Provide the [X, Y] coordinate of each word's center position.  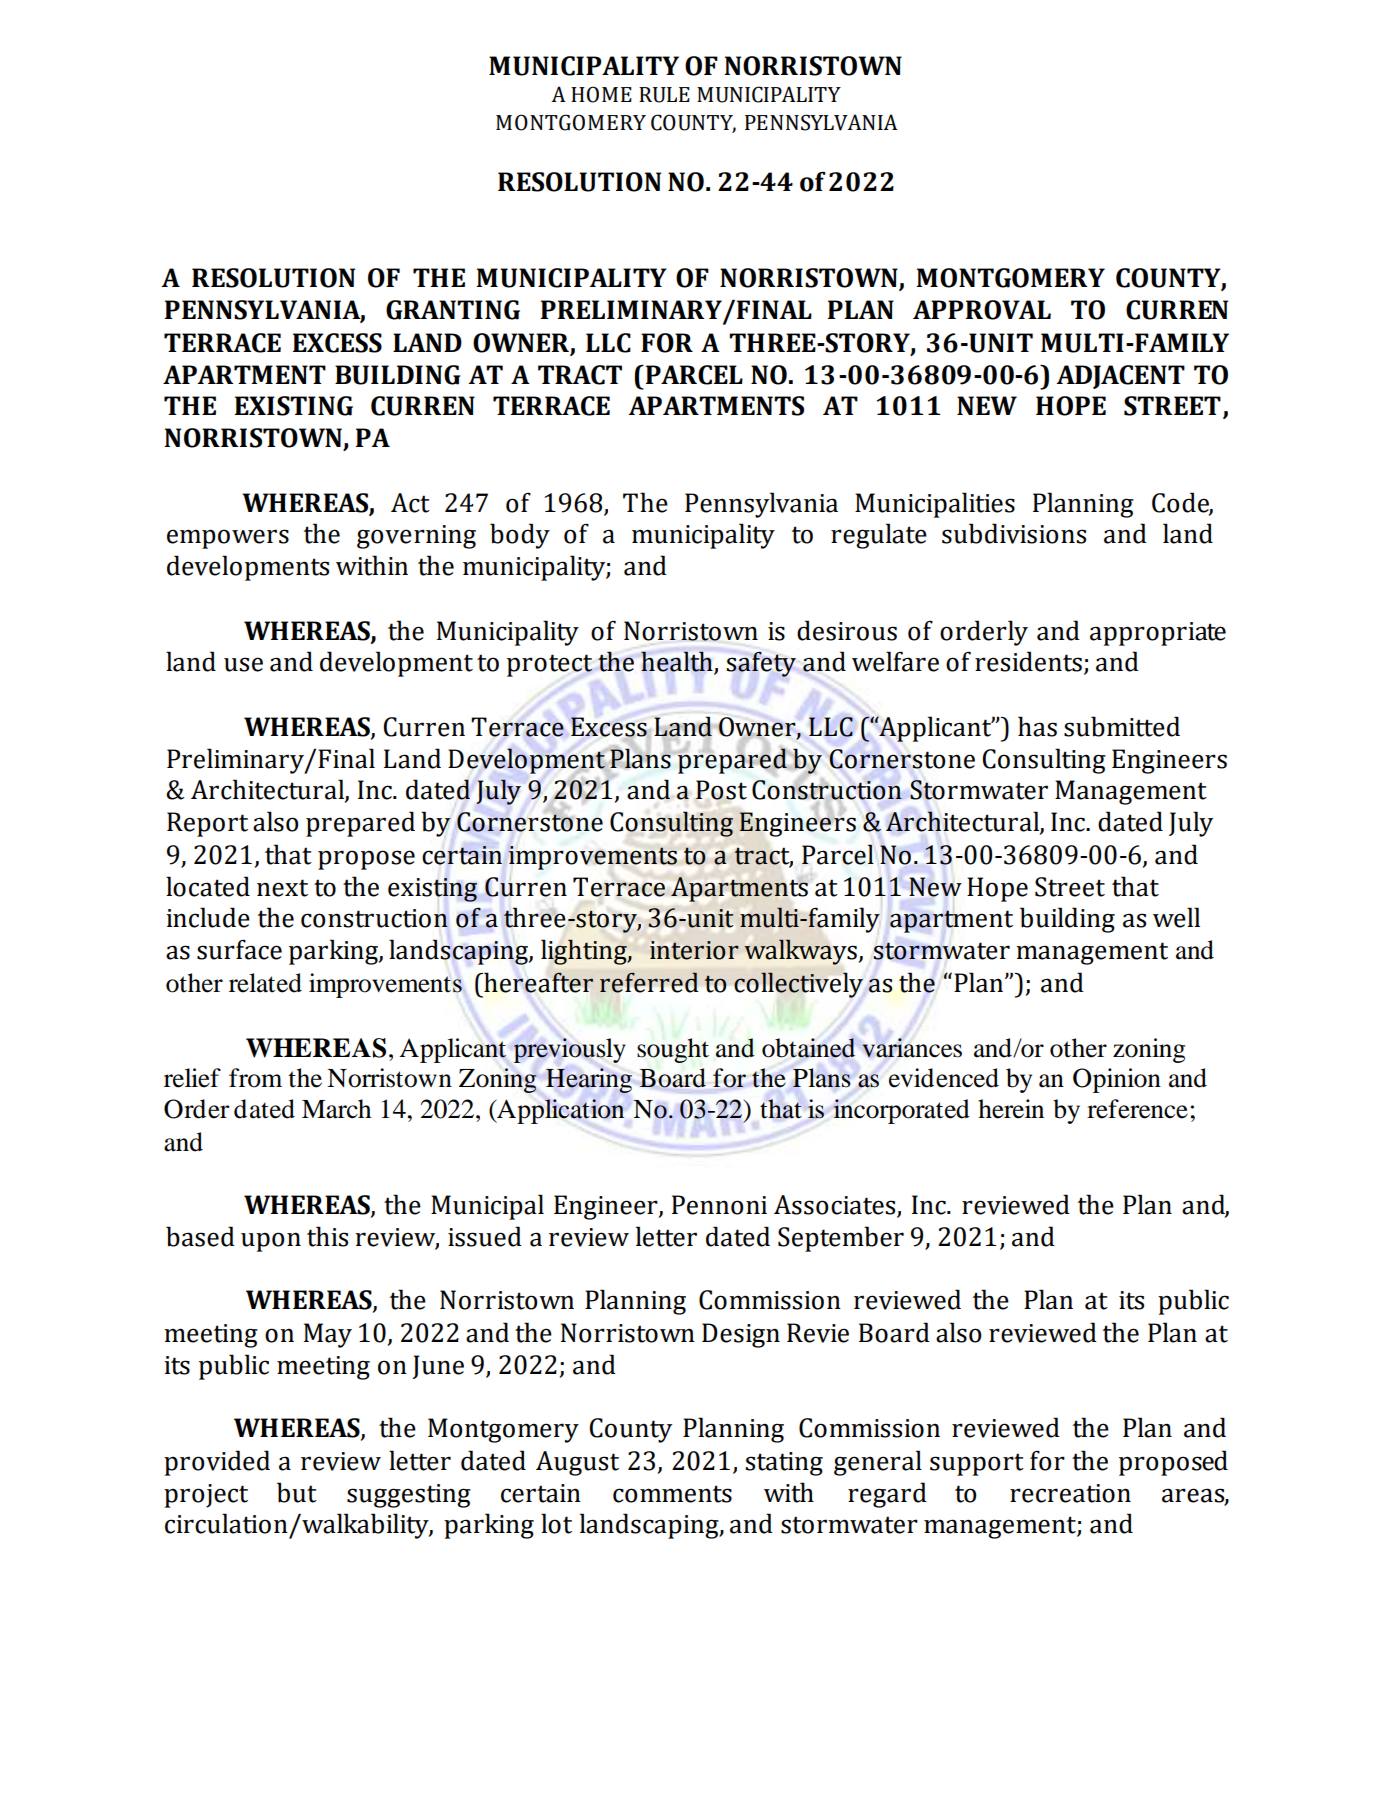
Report [207, 824]
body [520, 536]
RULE [664, 95]
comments [672, 1494]
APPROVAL [982, 310]
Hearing [589, 1080]
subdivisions [1014, 533]
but [297, 1492]
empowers [228, 539]
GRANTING [453, 310]
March [336, 1109]
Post [721, 790]
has [1037, 726]
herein [1011, 1109]
